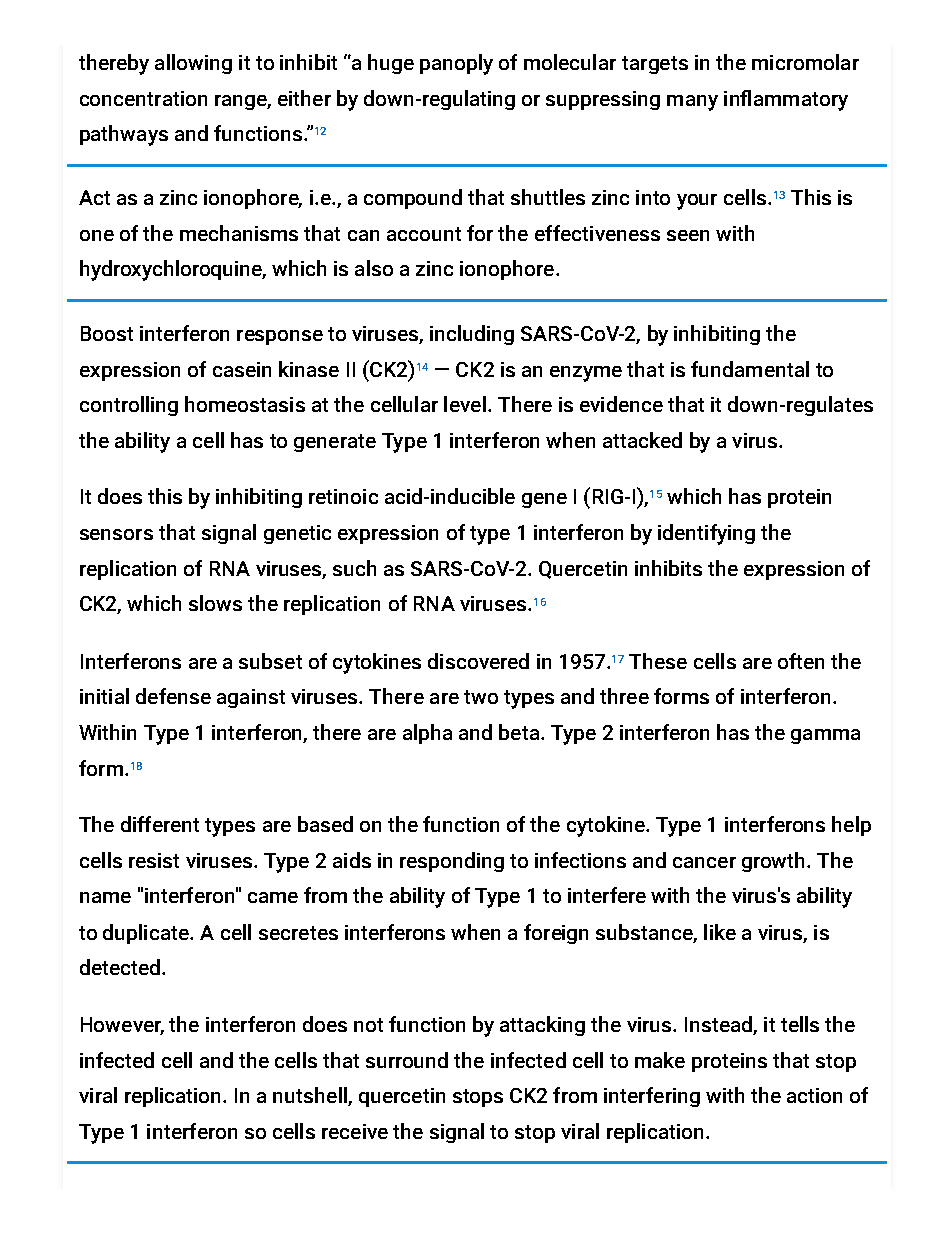 This screenshot has width=952, height=1233. Describe the element at coordinates (122, 1025) in the screenshot. I see `However` at that location.
